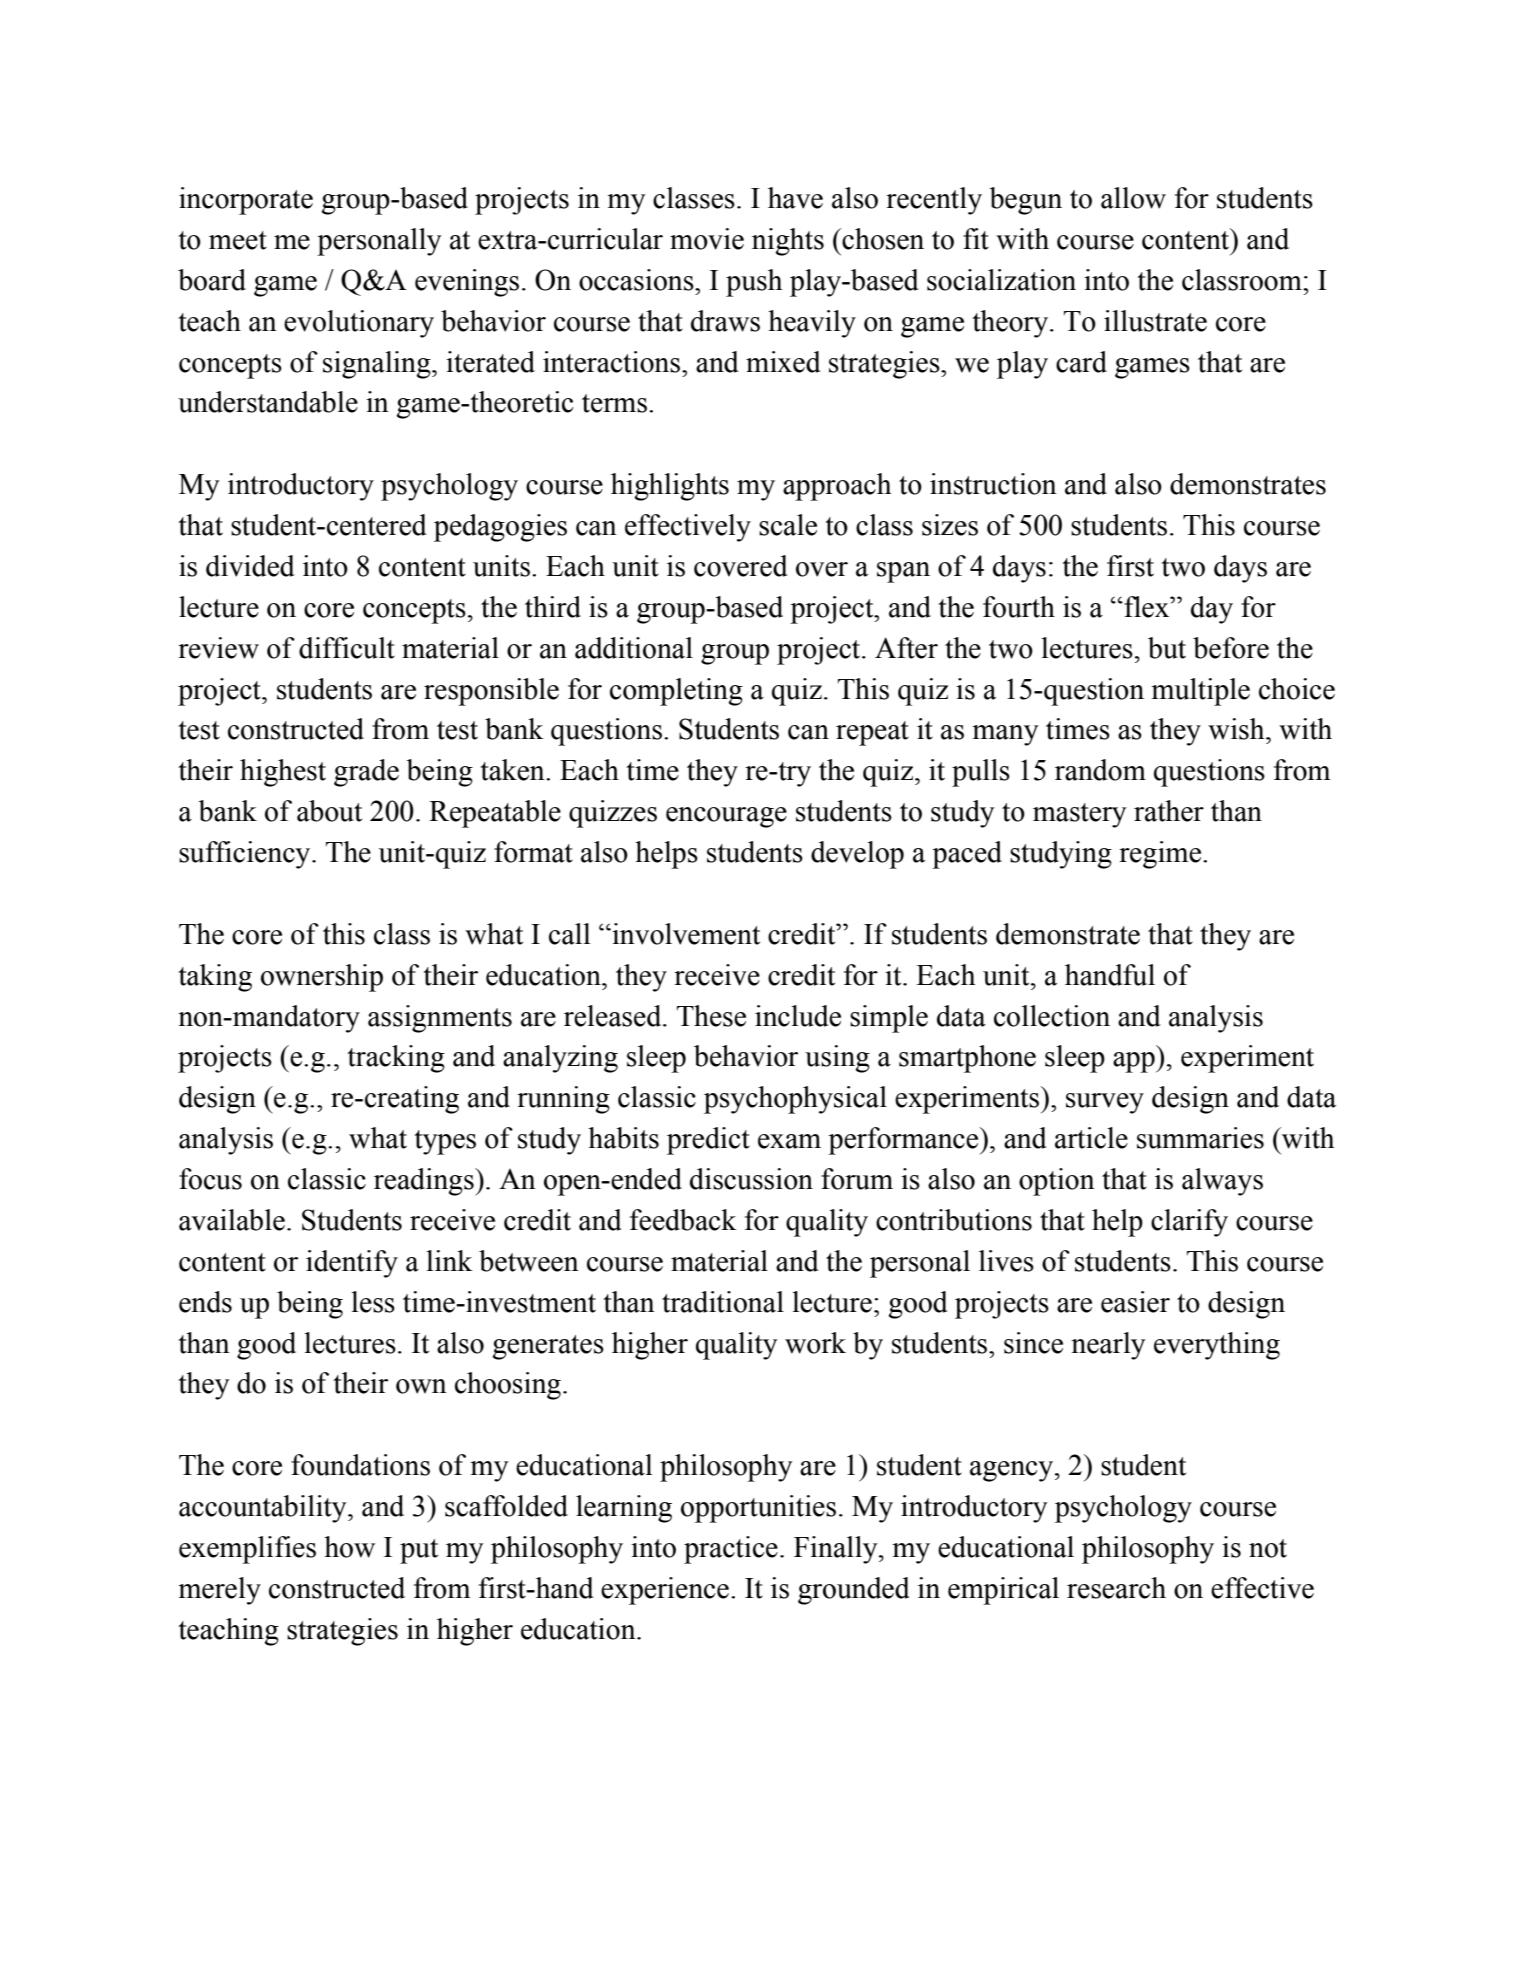 The image size is (1516, 1962). What do you see at coordinates (993, 484) in the screenshot?
I see `instruction` at bounding box center [993, 484].
